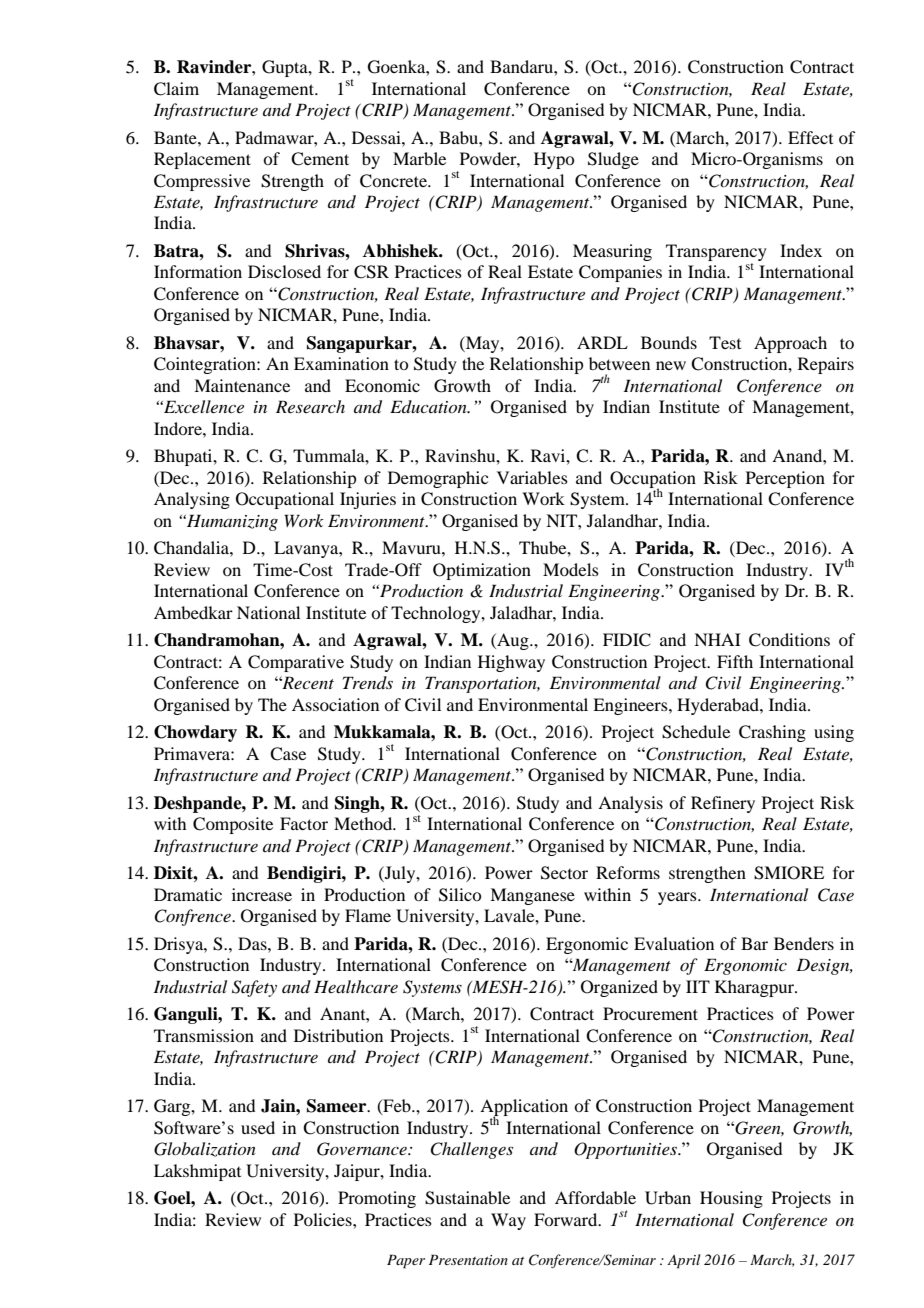 This page has height=1308, width=924. Describe the element at coordinates (810, 137) in the page. I see `Effect` at that location.
